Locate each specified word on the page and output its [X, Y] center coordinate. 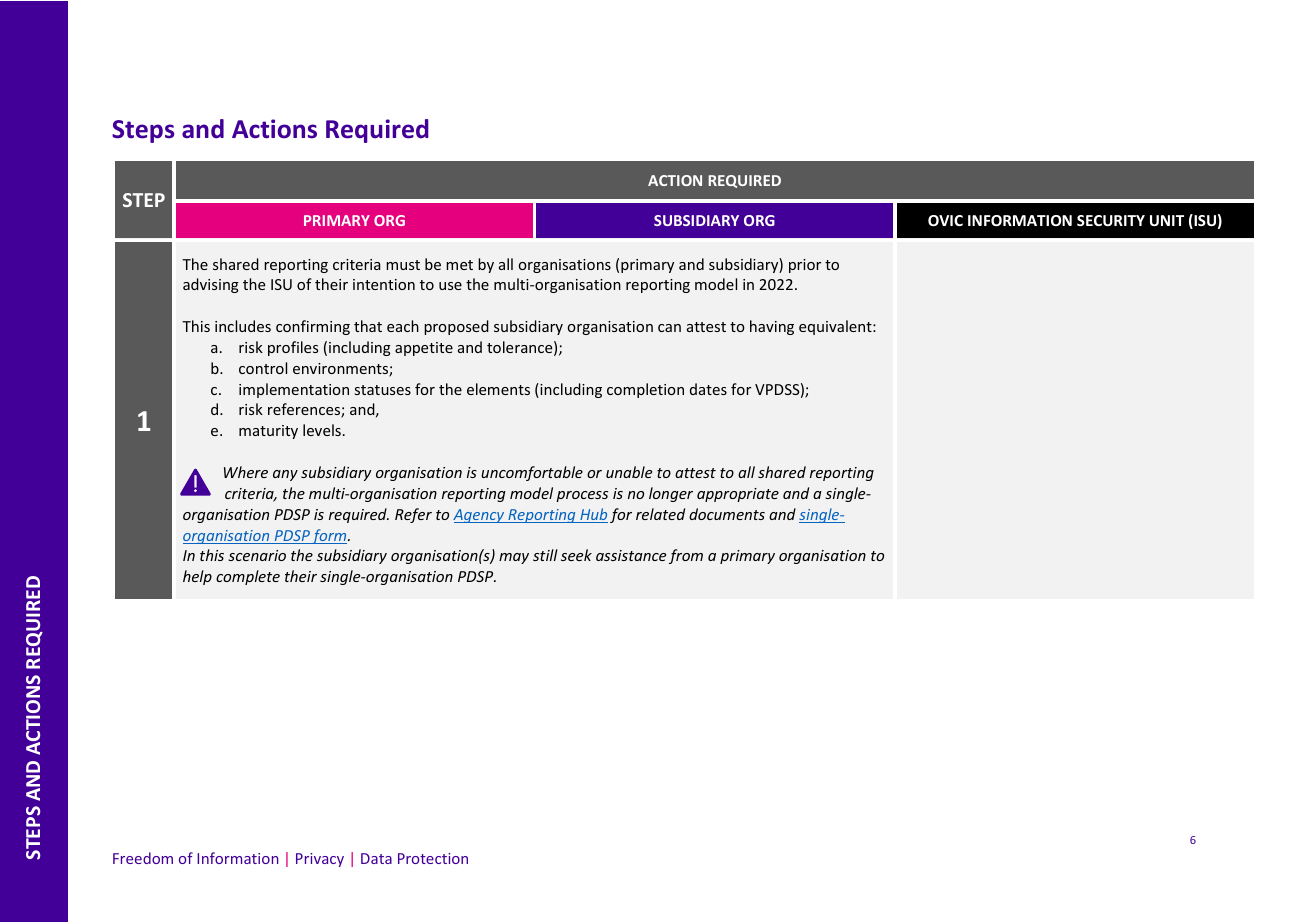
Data [376, 858]
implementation [294, 390]
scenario [257, 555]
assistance [631, 555]
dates [708, 389]
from [686, 556]
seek [576, 555]
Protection [433, 858]
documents [727, 514]
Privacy [320, 860]
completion [645, 390]
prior [805, 266]
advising [211, 285]
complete [248, 577]
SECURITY [1111, 220]
